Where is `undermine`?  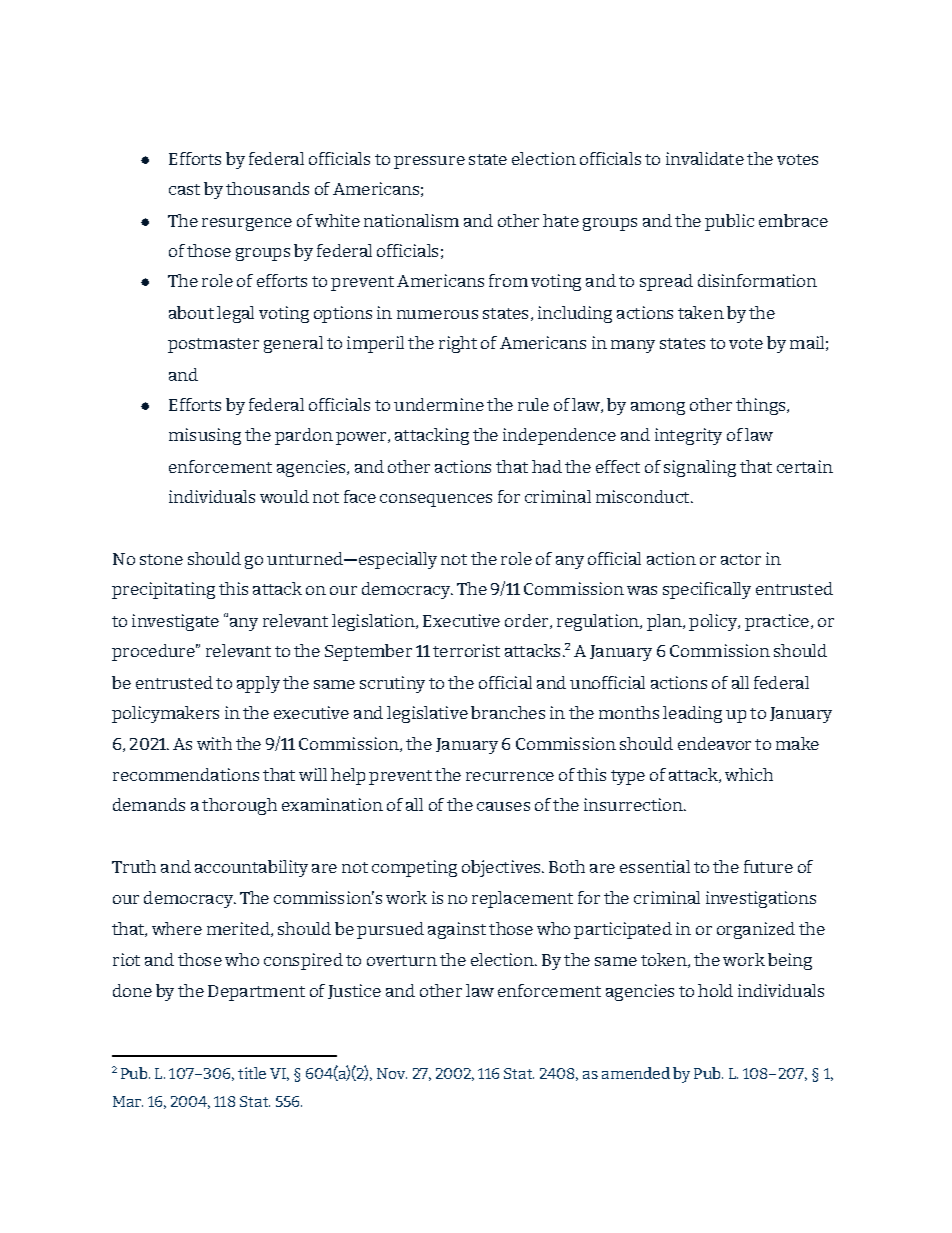 undermine is located at coordinates (439, 404).
